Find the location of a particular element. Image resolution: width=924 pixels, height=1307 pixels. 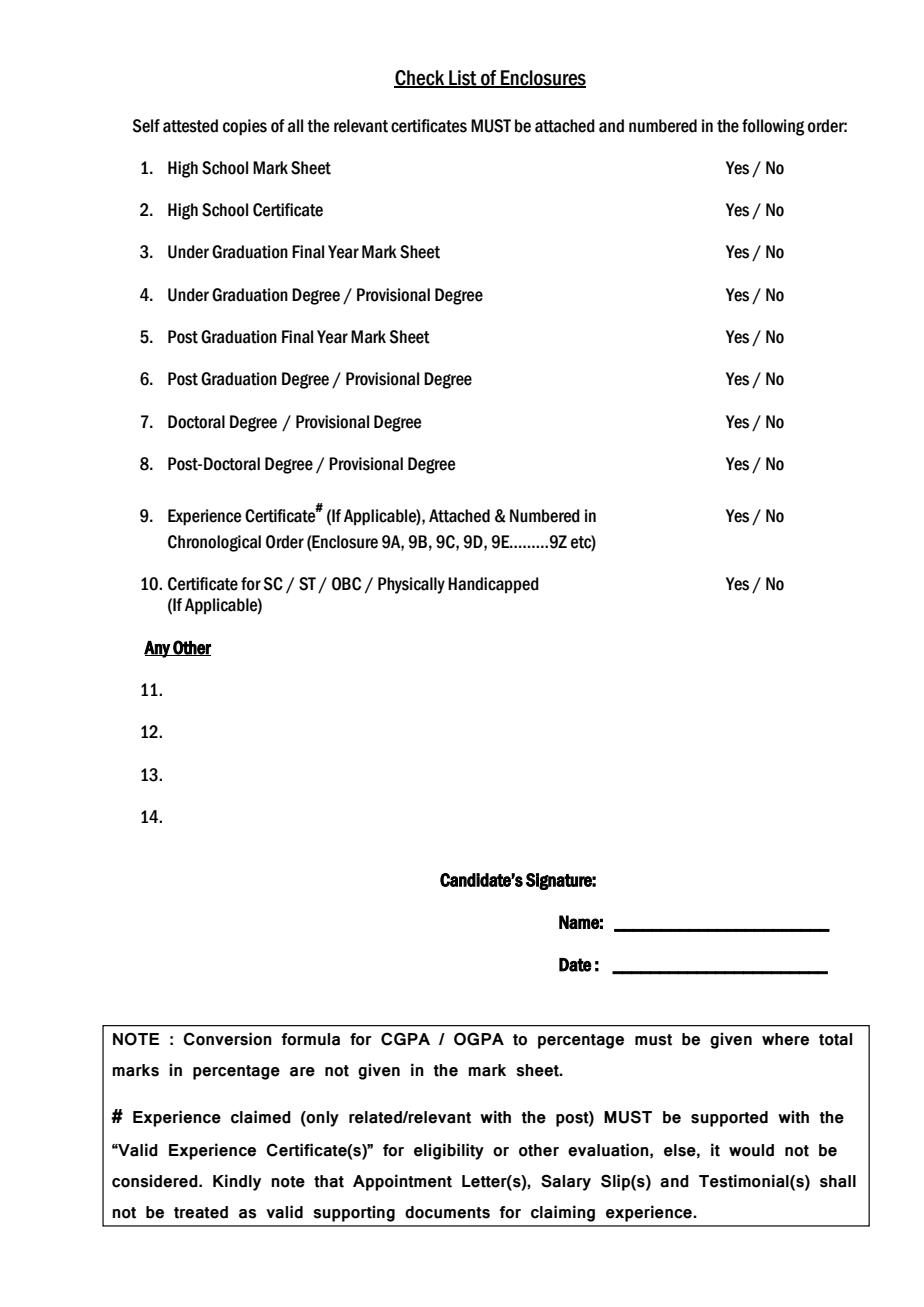

where is located at coordinates (785, 1039).
